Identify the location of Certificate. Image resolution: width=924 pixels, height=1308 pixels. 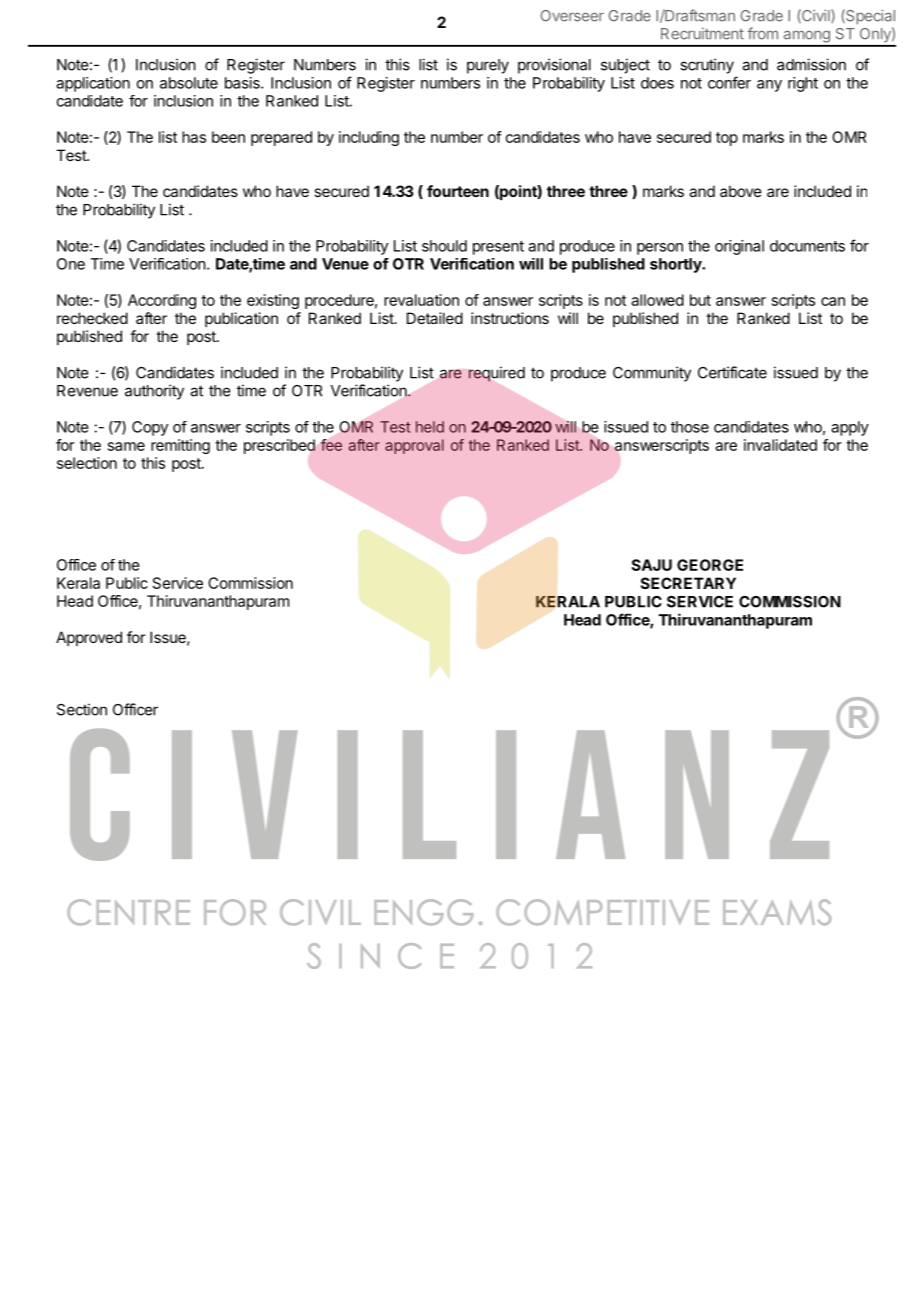
(732, 372).
